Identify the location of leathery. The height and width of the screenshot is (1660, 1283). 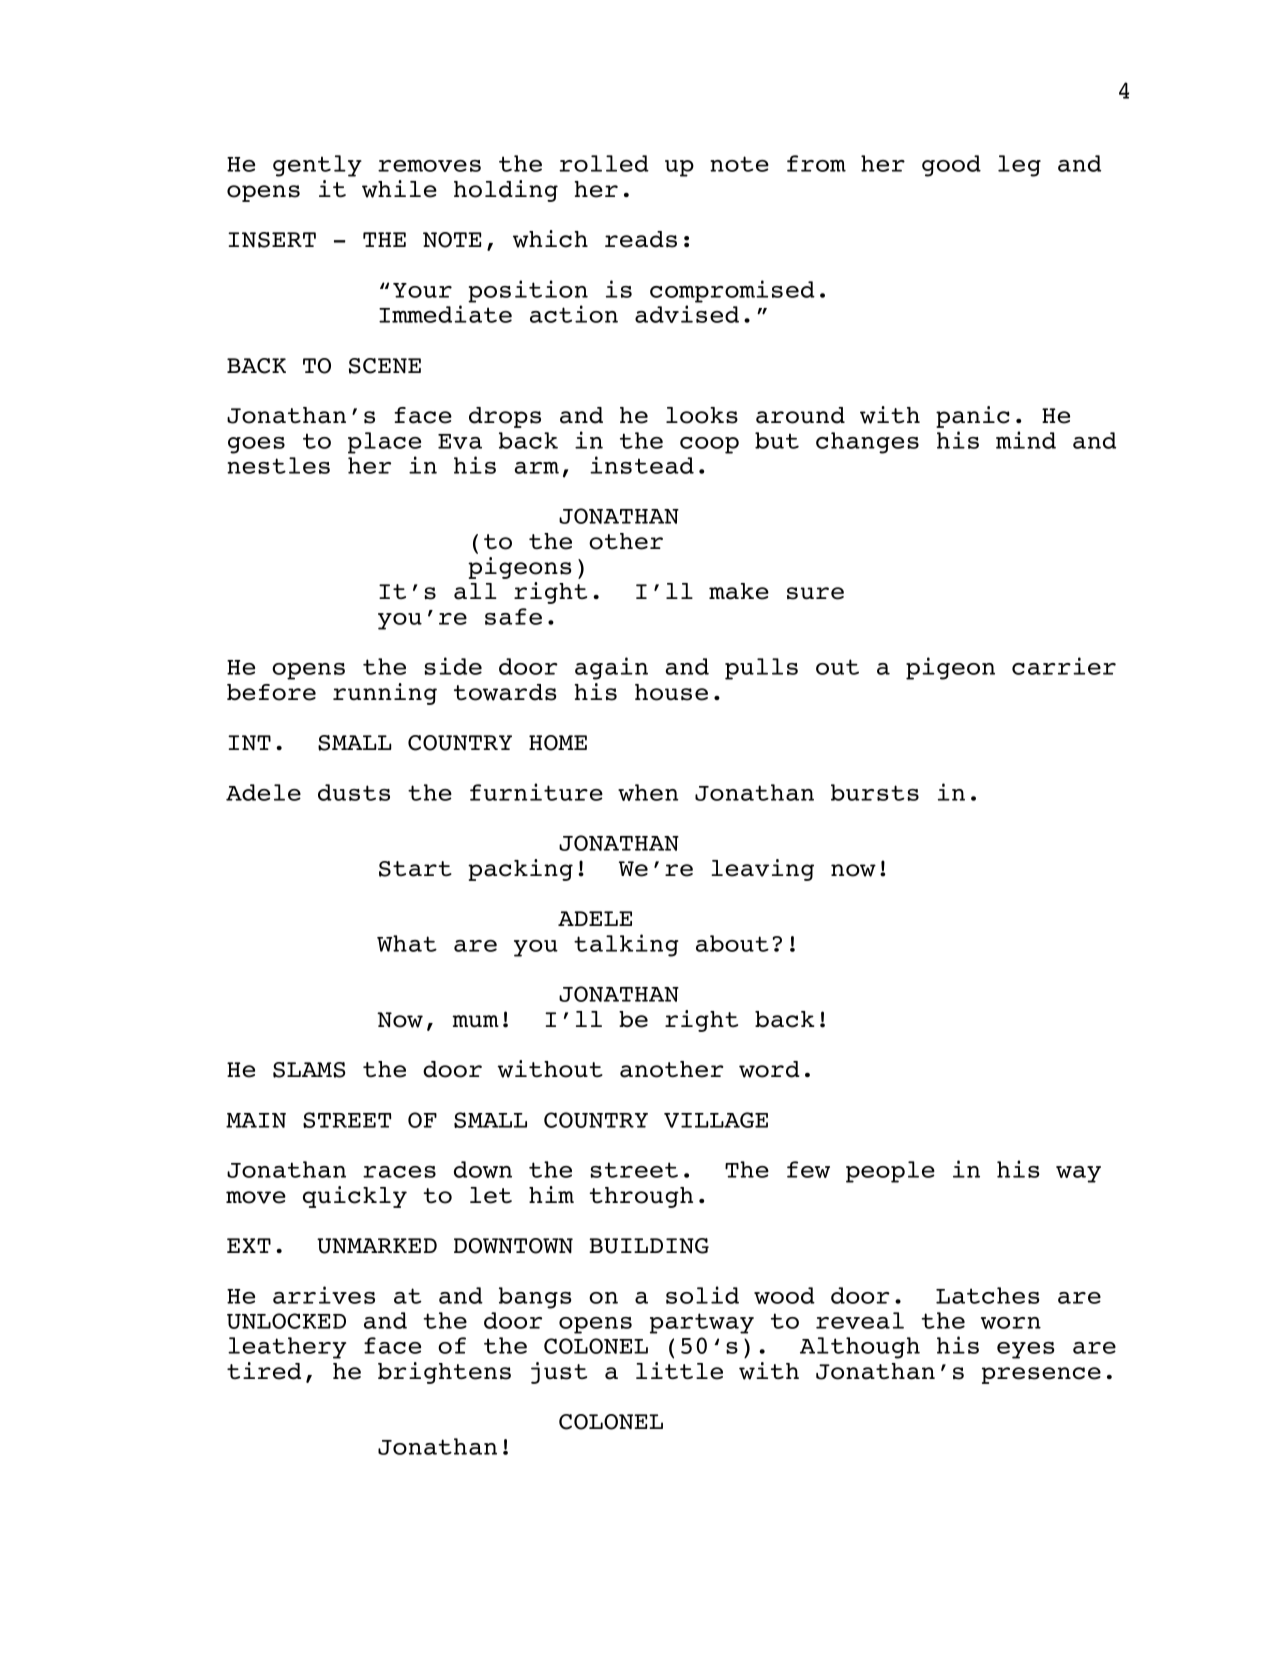
(287, 1348).
